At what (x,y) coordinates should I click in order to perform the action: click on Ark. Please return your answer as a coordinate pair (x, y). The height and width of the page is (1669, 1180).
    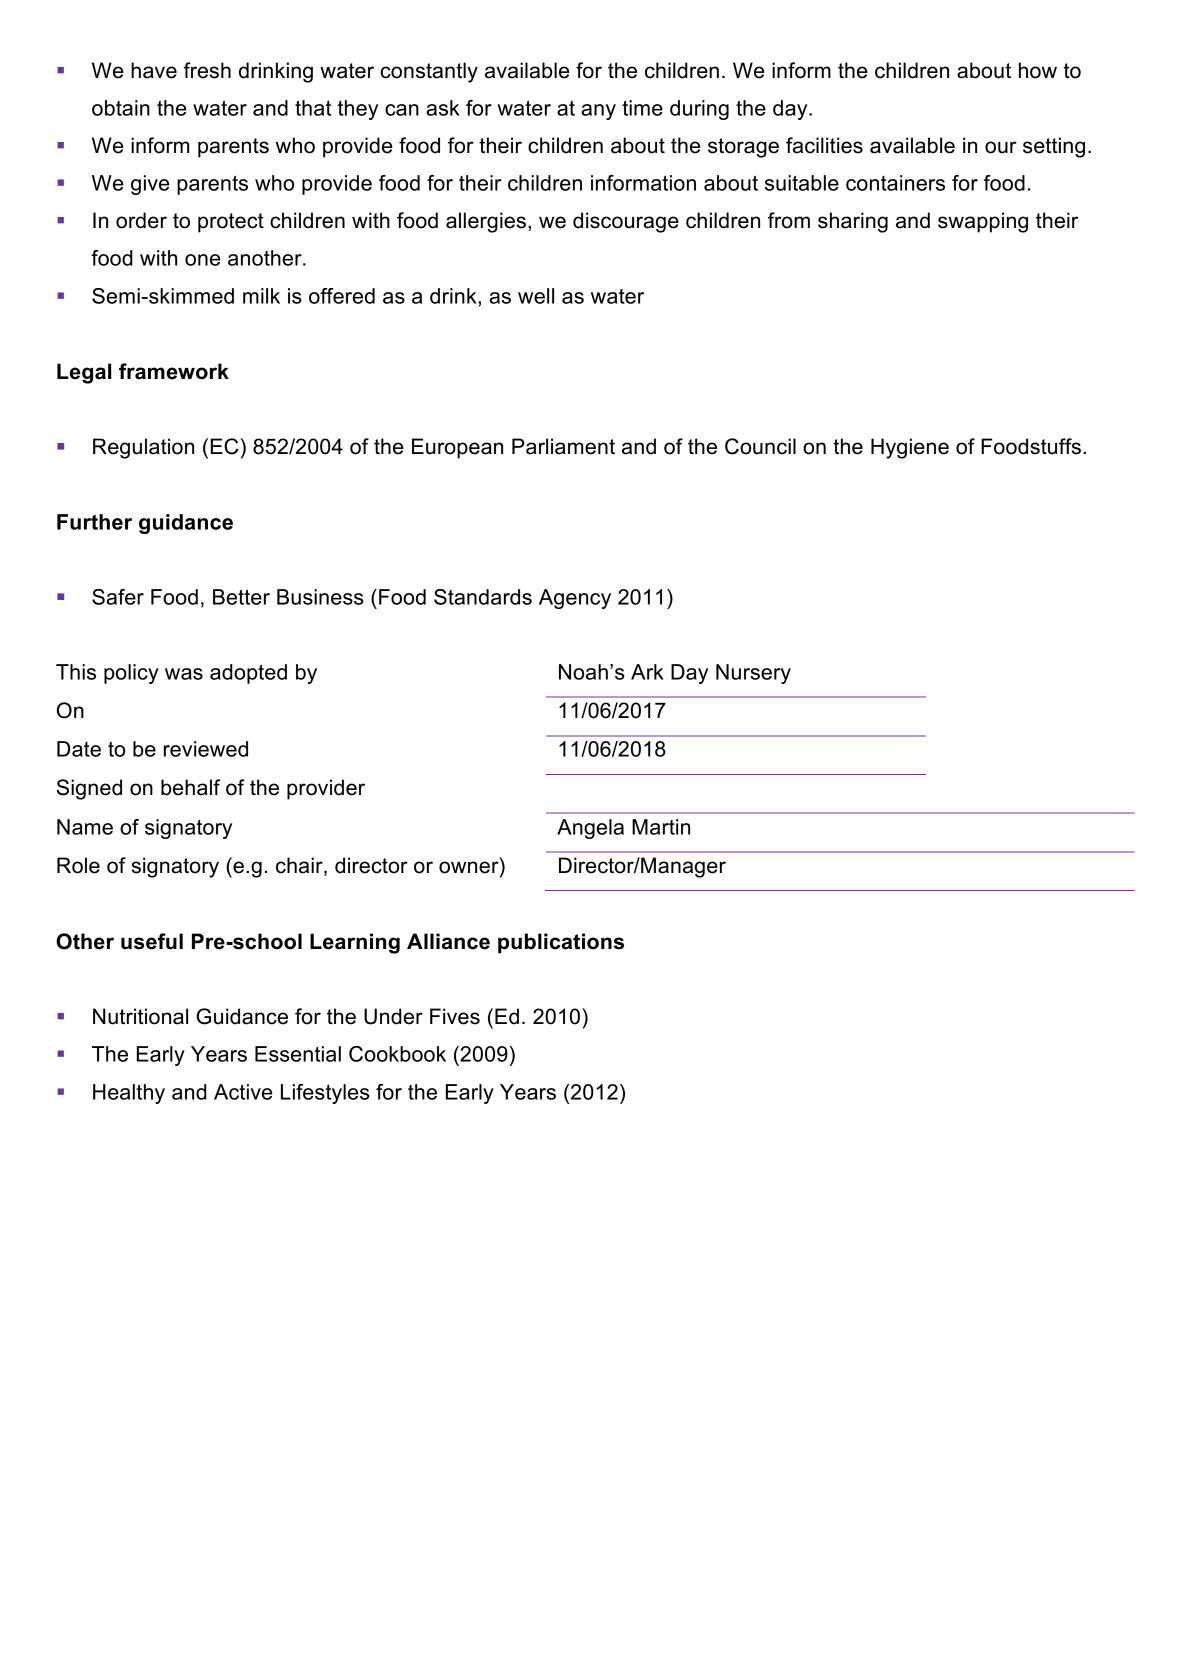
    Looking at the image, I should click on (647, 672).
